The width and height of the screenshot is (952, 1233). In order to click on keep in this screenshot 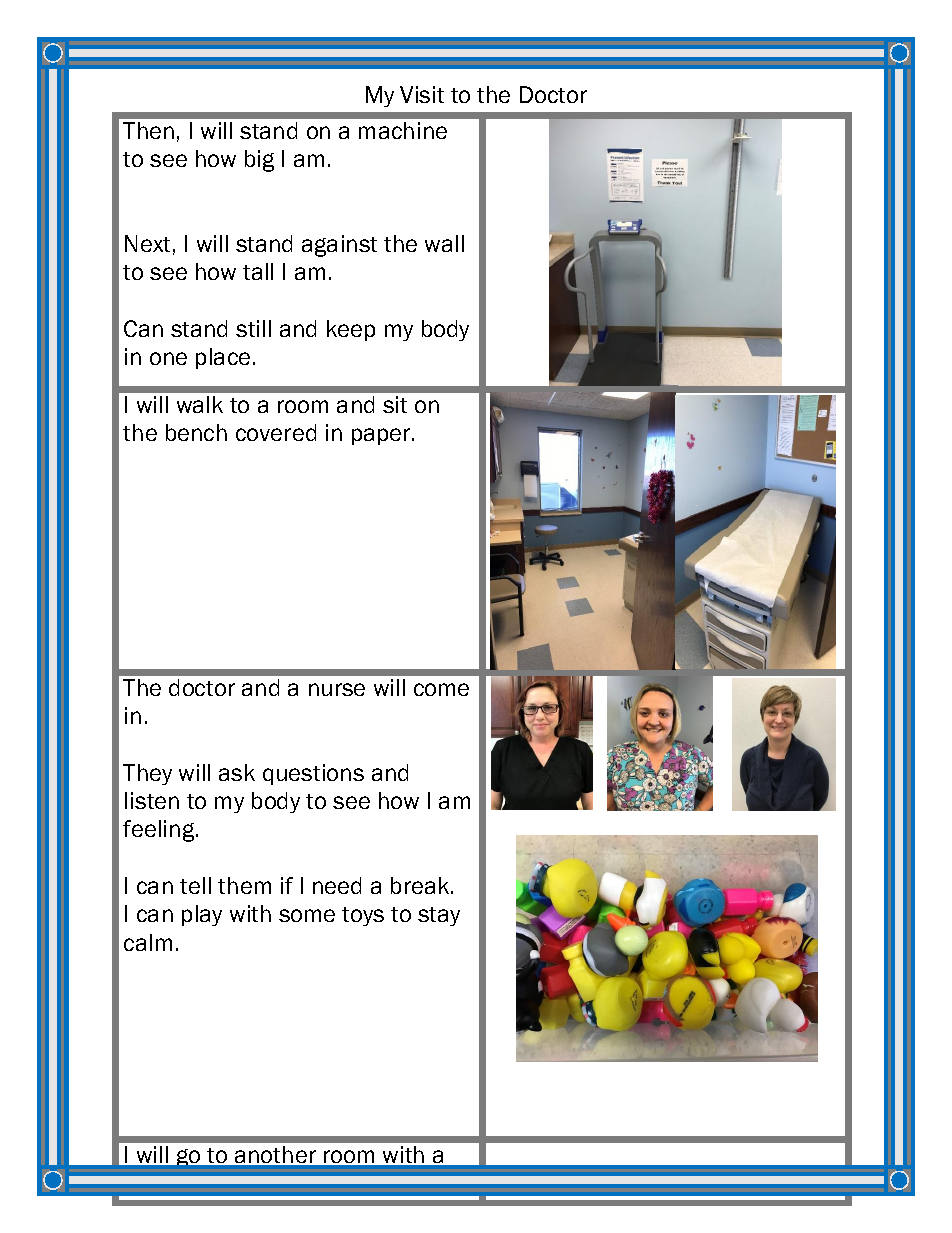, I will do `click(351, 330)`.
